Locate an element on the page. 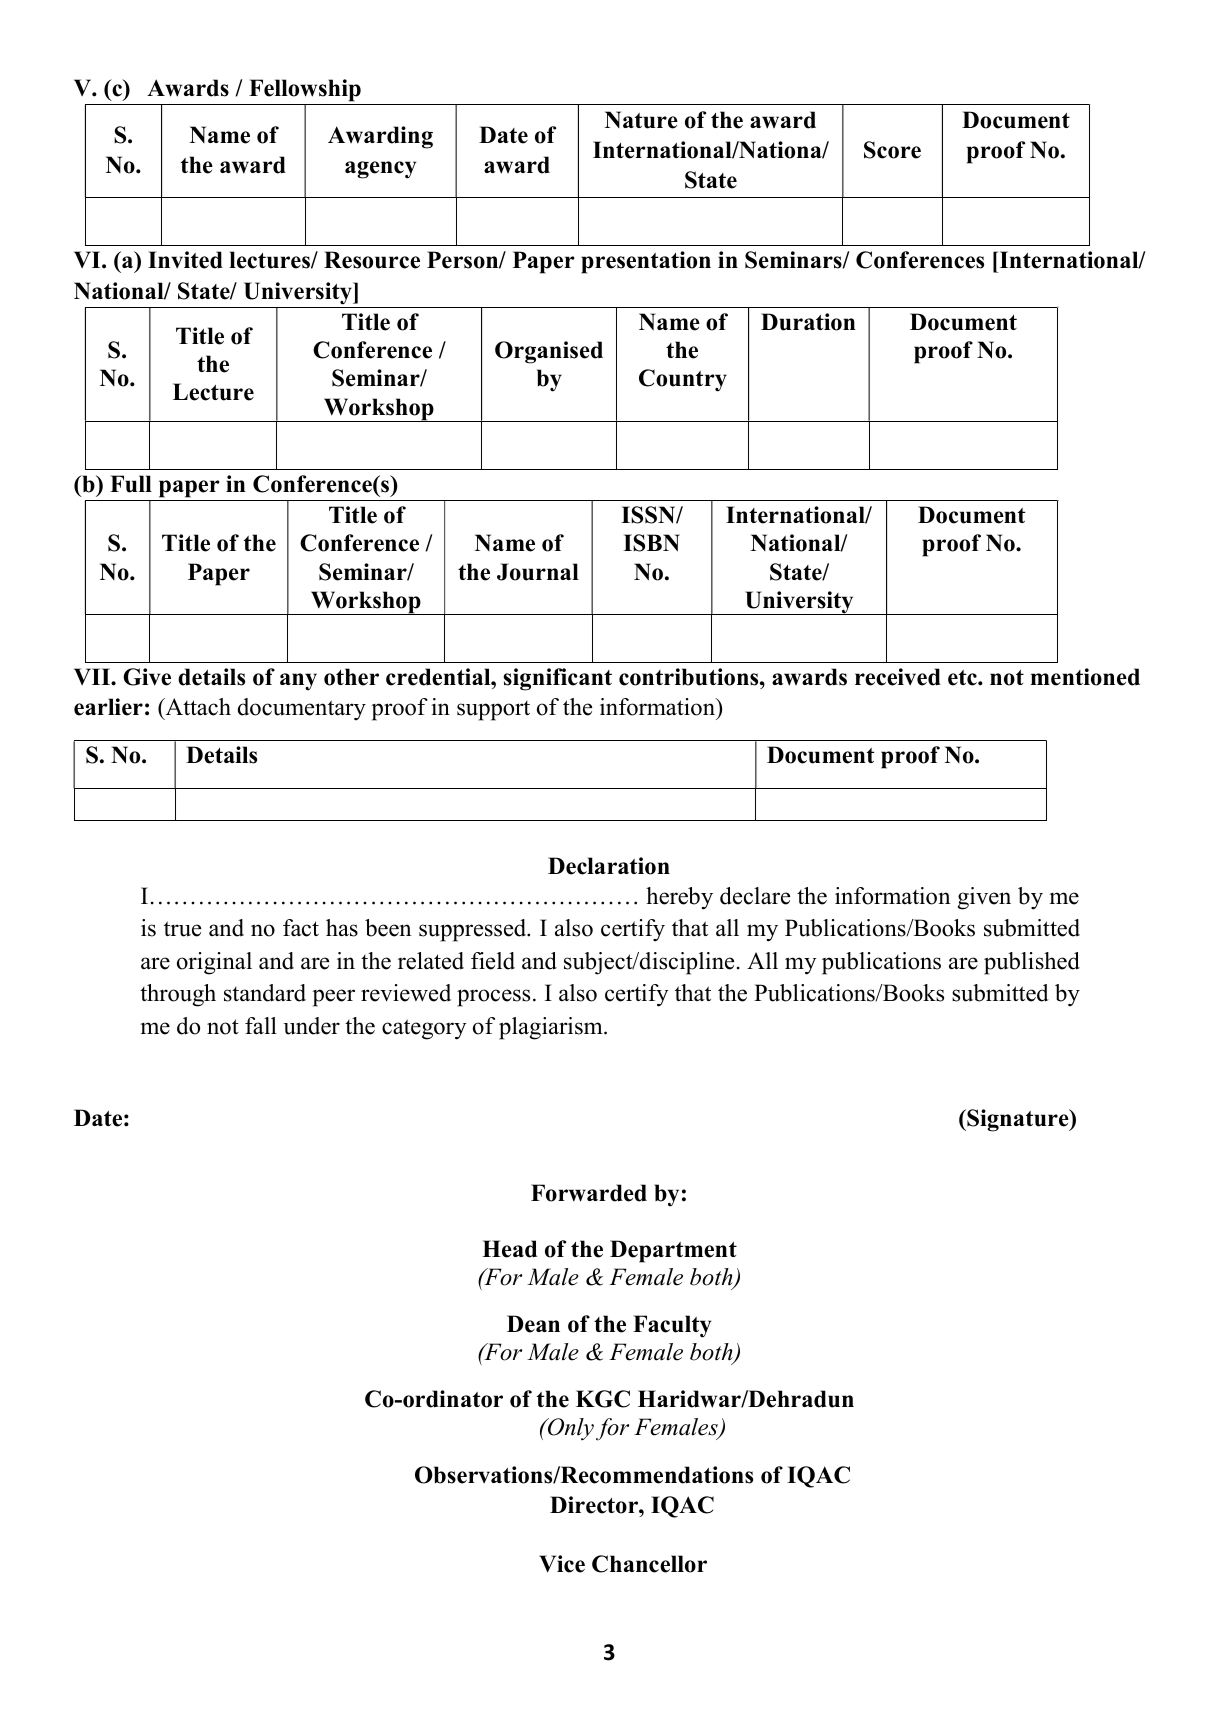 Image resolution: width=1219 pixels, height=1724 pixels. Full is located at coordinates (131, 484).
